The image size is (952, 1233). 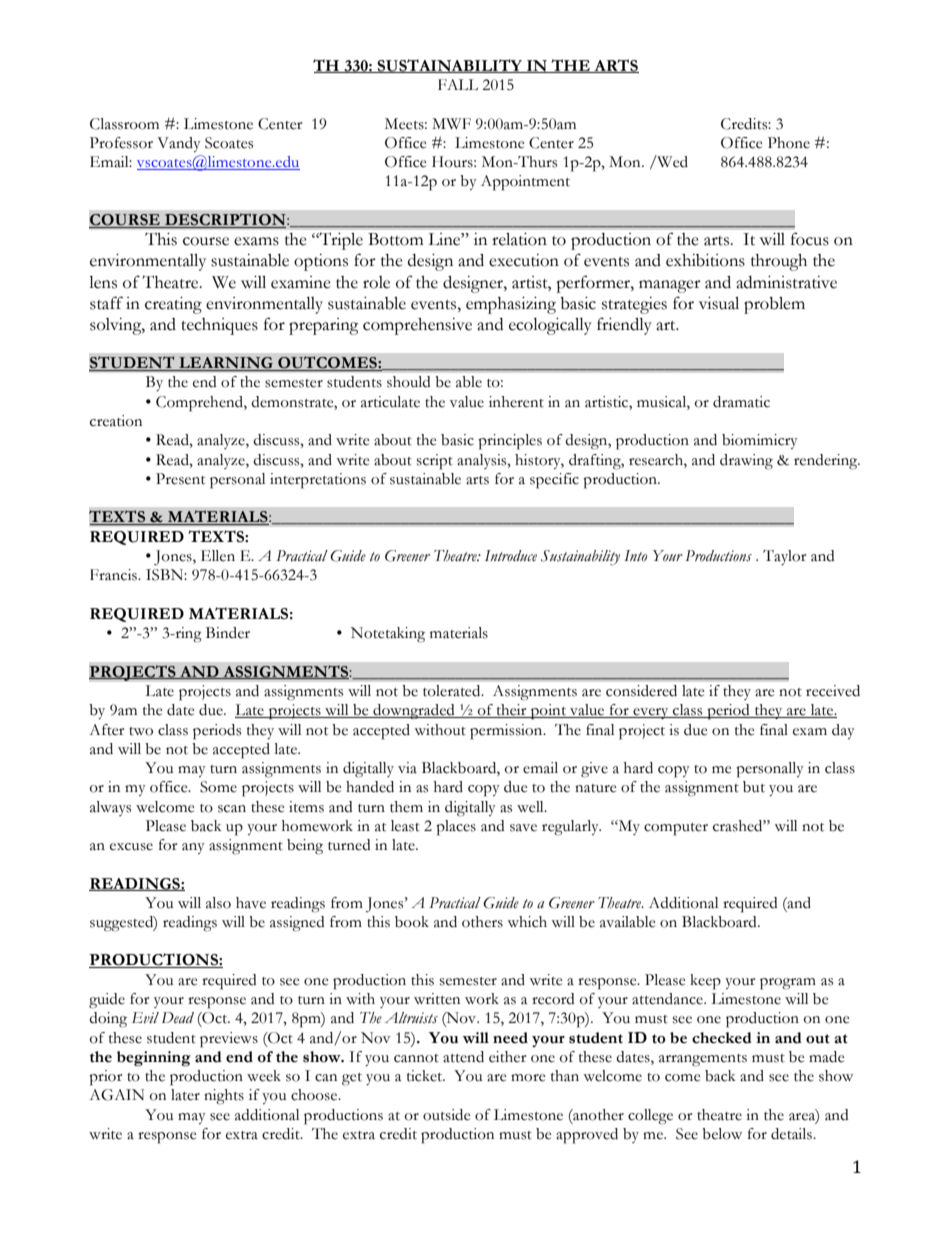 I want to click on Introduce, so click(x=511, y=556).
